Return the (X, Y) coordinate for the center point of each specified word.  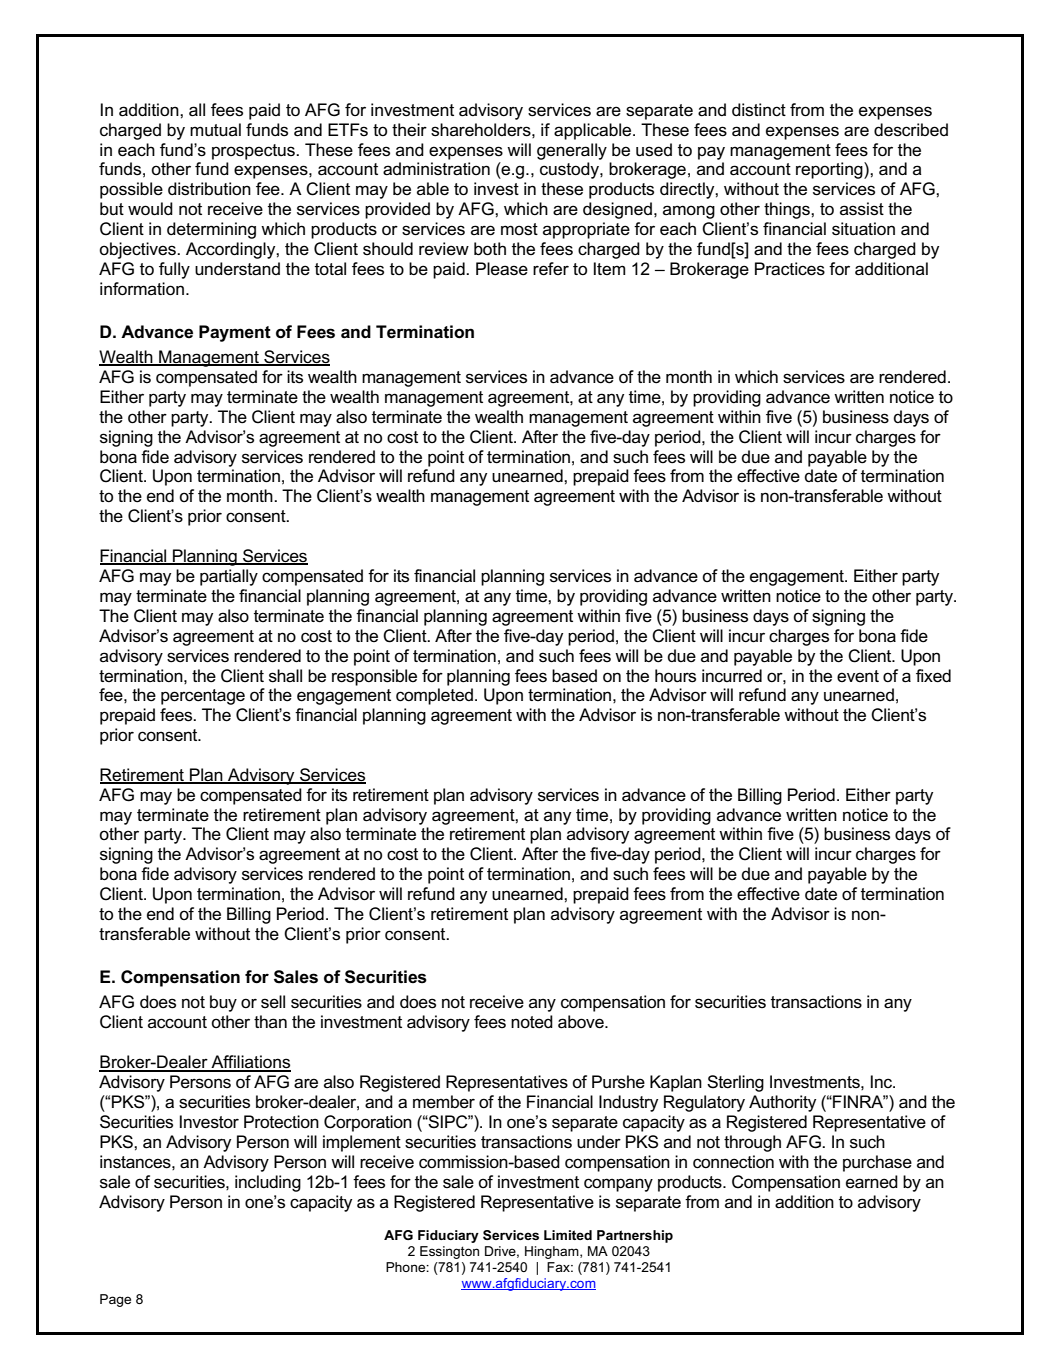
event (858, 676)
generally (572, 151)
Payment (235, 333)
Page (115, 1300)
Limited (568, 1235)
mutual (215, 130)
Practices (790, 269)
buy (223, 1003)
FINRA (858, 1101)
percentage (203, 697)
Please (502, 269)
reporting (830, 170)
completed (434, 696)
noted (532, 1022)
